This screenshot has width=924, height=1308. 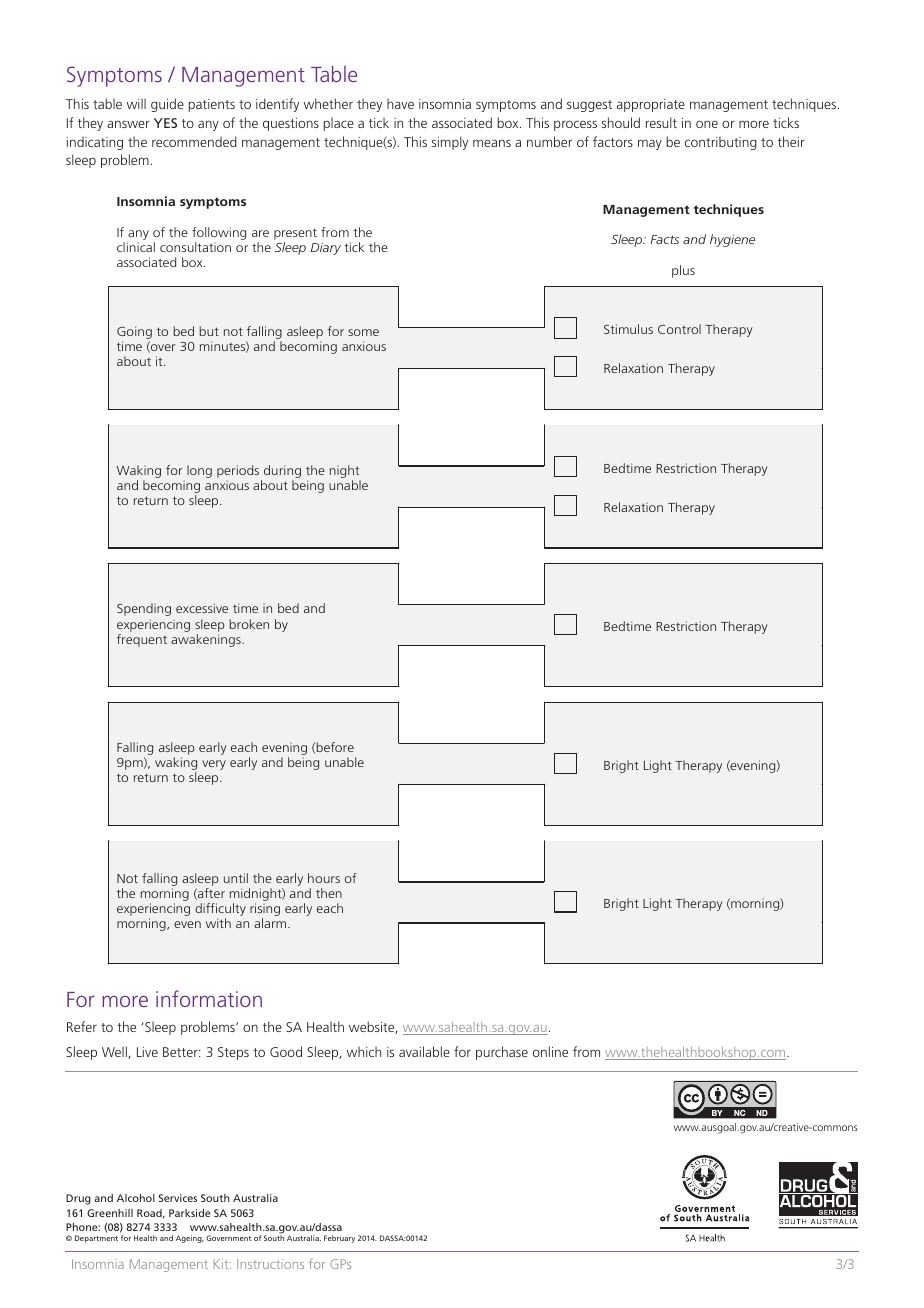 I want to click on some, so click(x=363, y=332).
